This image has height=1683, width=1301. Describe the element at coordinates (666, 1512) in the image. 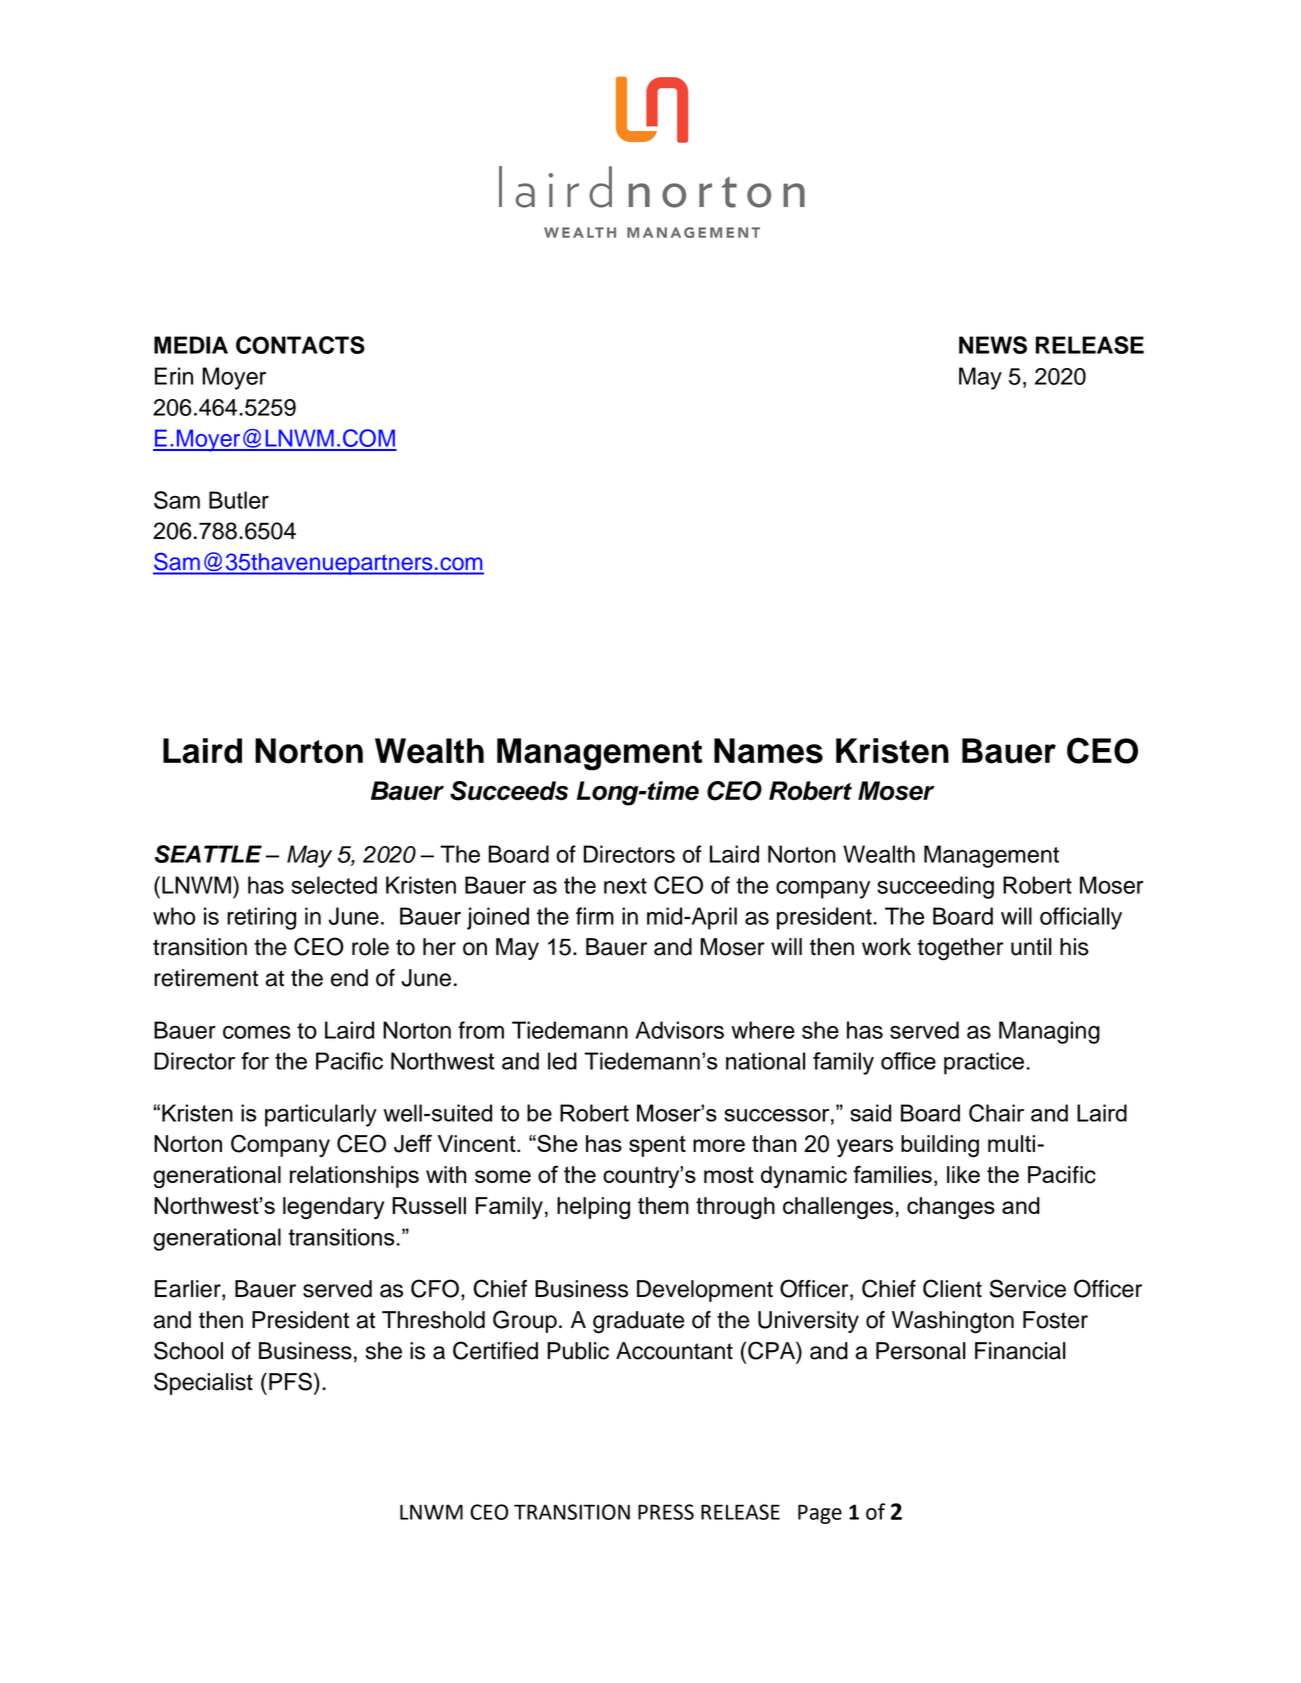

I see `PRESS` at that location.
